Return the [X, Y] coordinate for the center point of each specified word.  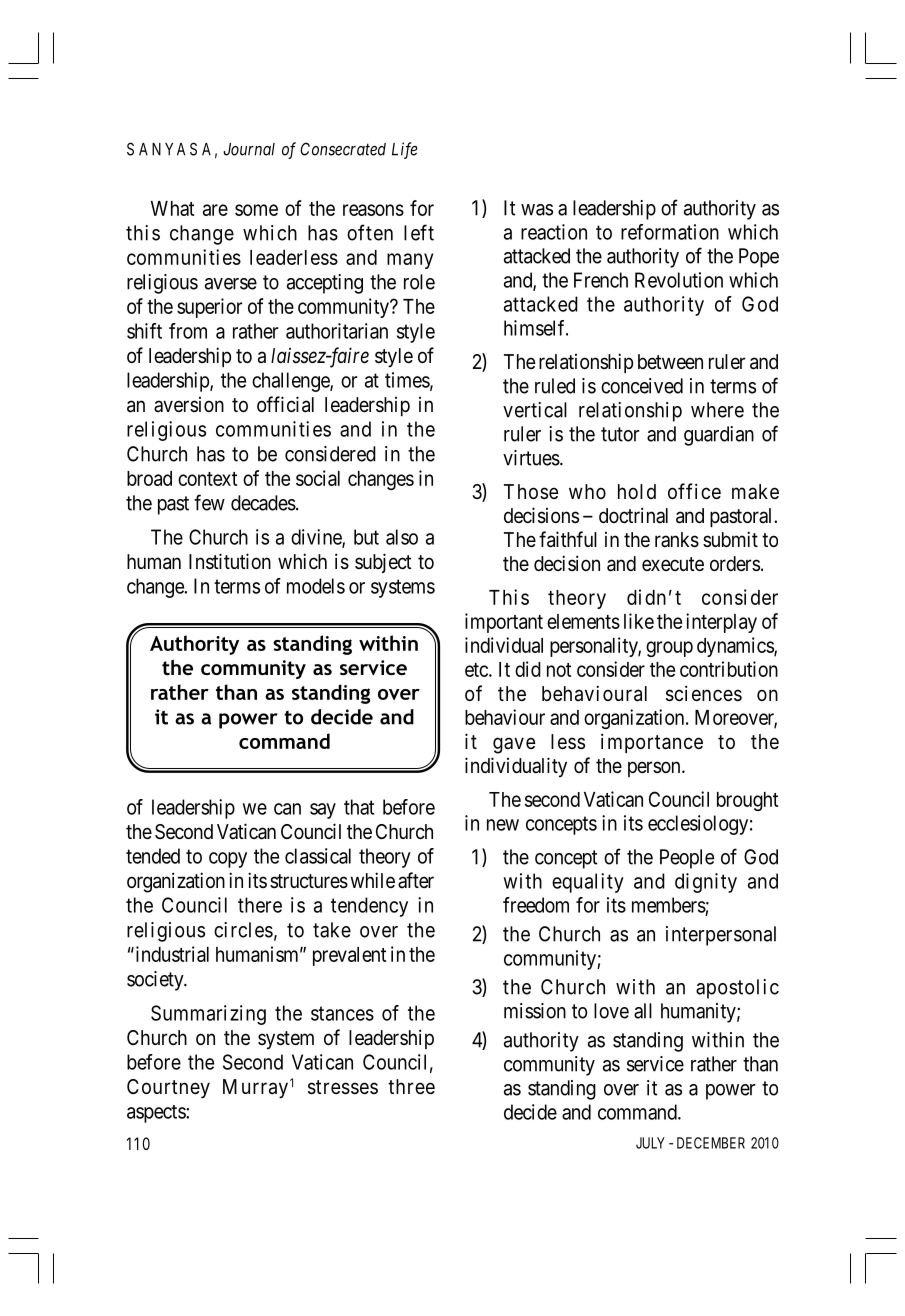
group [669, 649]
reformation [670, 232]
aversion [189, 405]
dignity [706, 883]
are [215, 210]
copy [228, 860]
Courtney [168, 1089]
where [717, 410]
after [416, 880]
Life [405, 150]
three [411, 1087]
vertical [535, 410]
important [504, 623]
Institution [230, 561]
